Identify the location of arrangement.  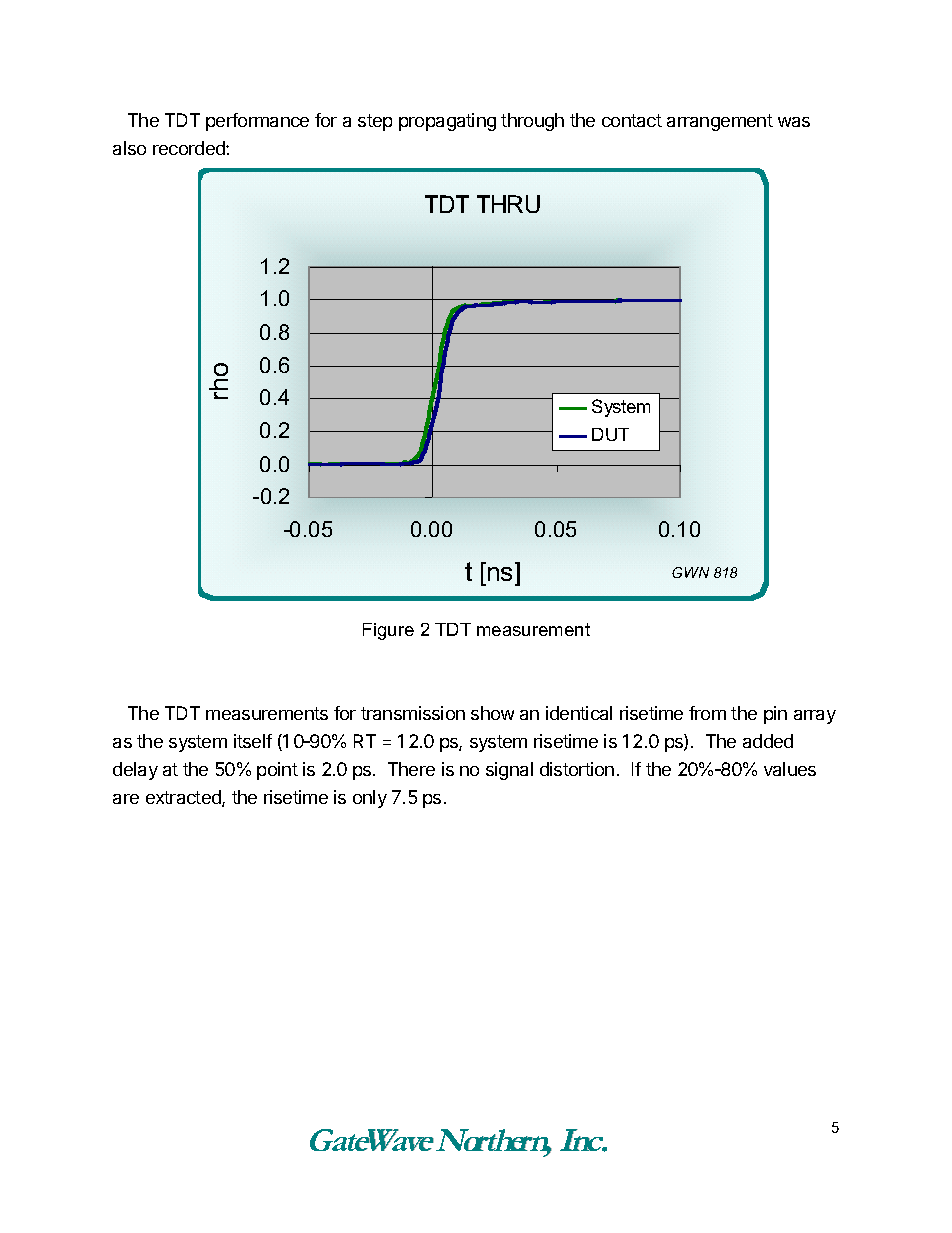
(720, 122).
